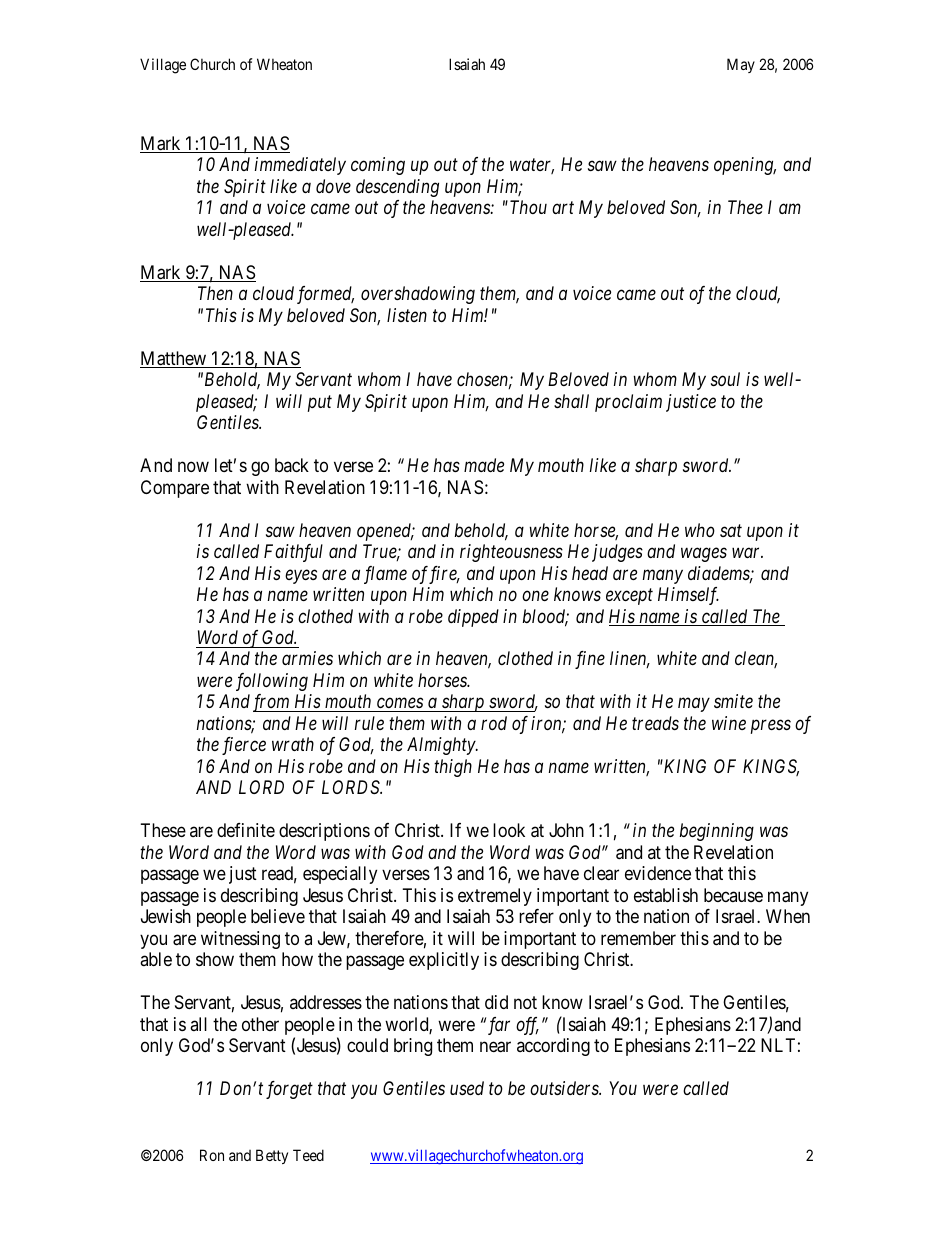 The height and width of the screenshot is (1233, 952). What do you see at coordinates (244, 746) in the screenshot?
I see `fierce` at bounding box center [244, 746].
